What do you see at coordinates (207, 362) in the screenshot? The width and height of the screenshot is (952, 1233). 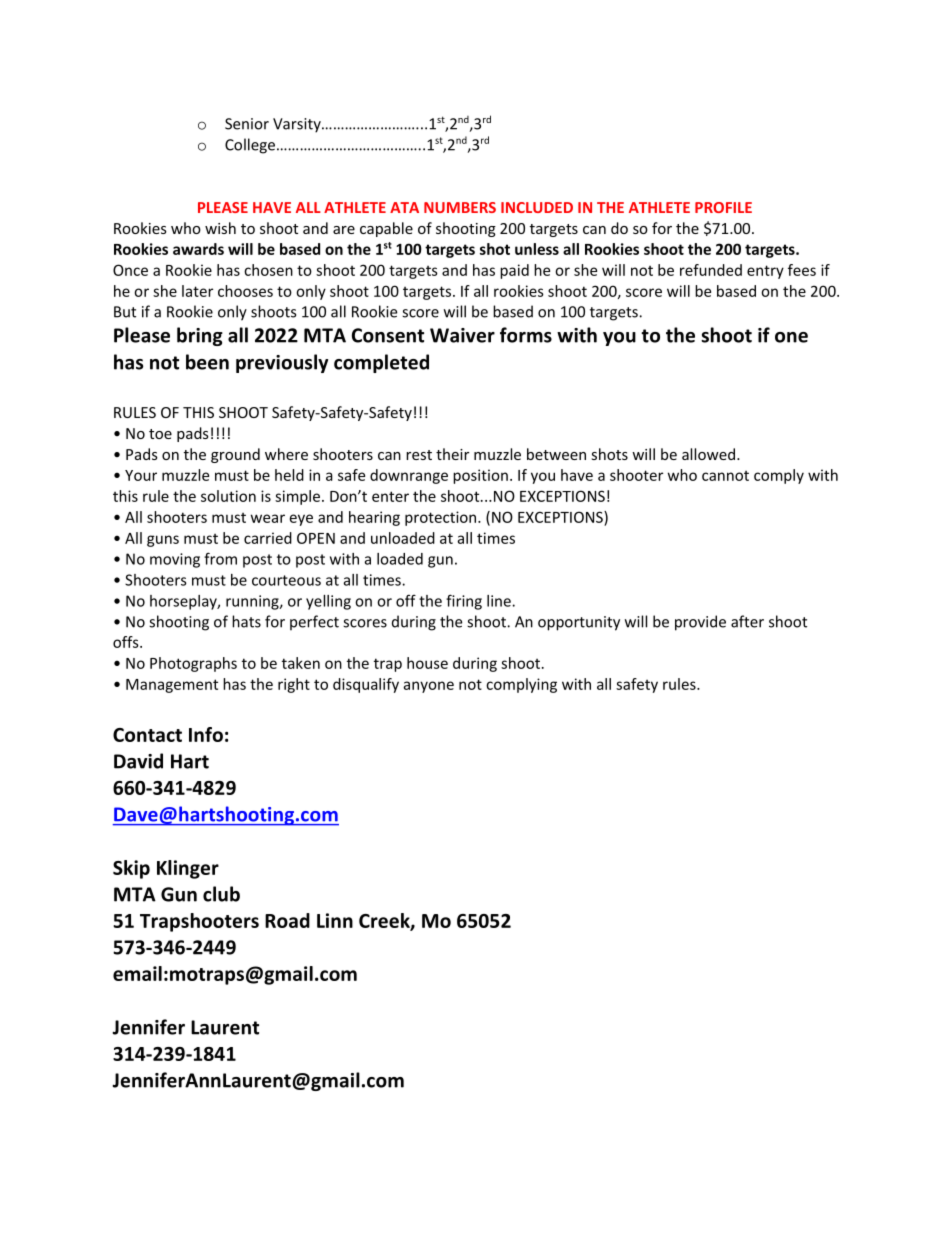 I see `been` at bounding box center [207, 362].
